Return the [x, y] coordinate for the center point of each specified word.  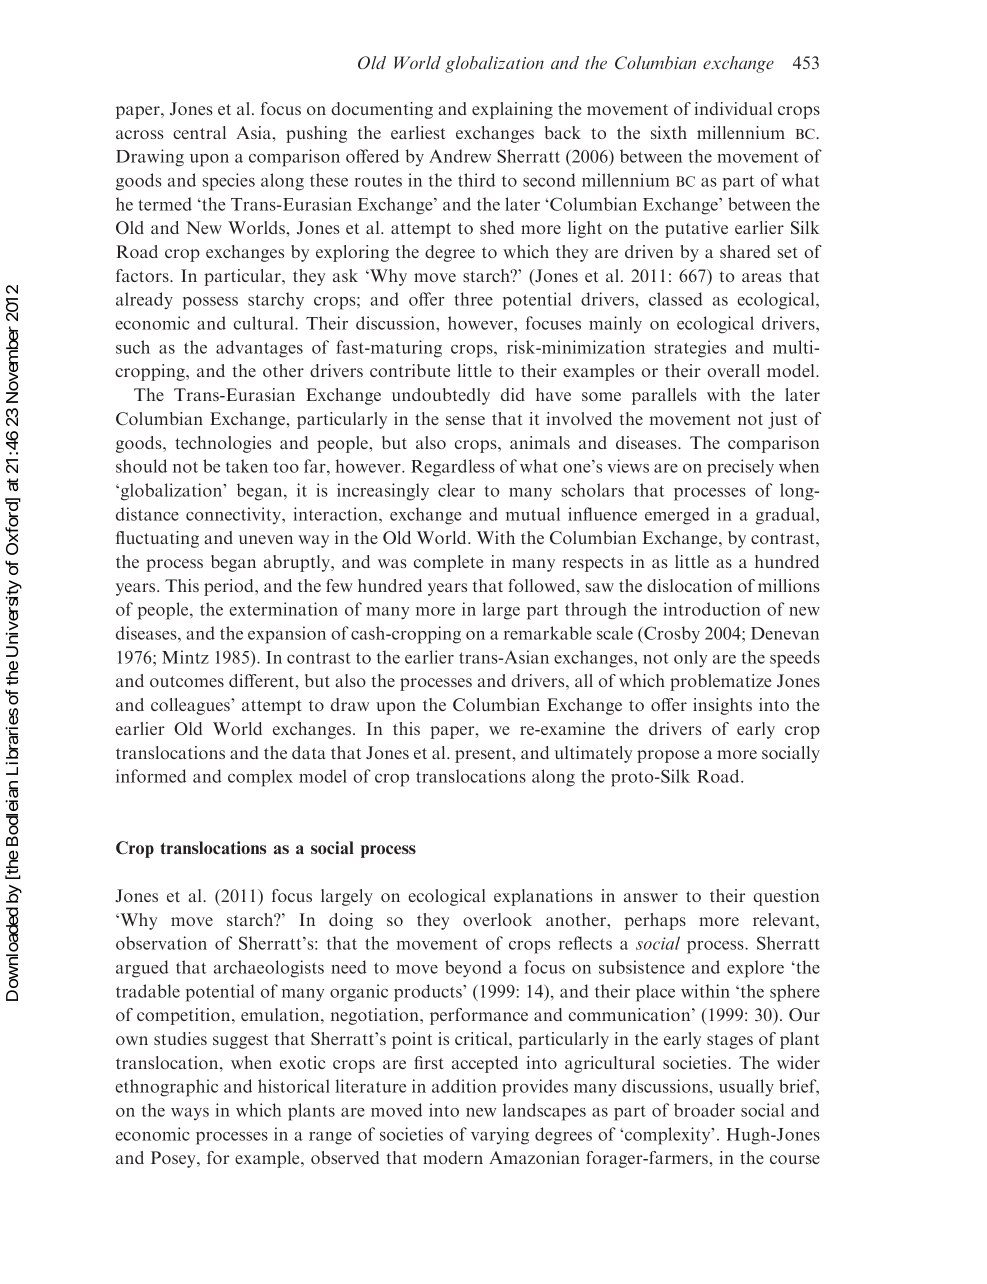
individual [733, 108]
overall [733, 370]
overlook [497, 919]
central [199, 132]
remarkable [548, 633]
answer [651, 897]
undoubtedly [441, 396]
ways [190, 1114]
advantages [259, 349]
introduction [712, 609]
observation [161, 943]
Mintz [185, 657]
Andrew [460, 156]
